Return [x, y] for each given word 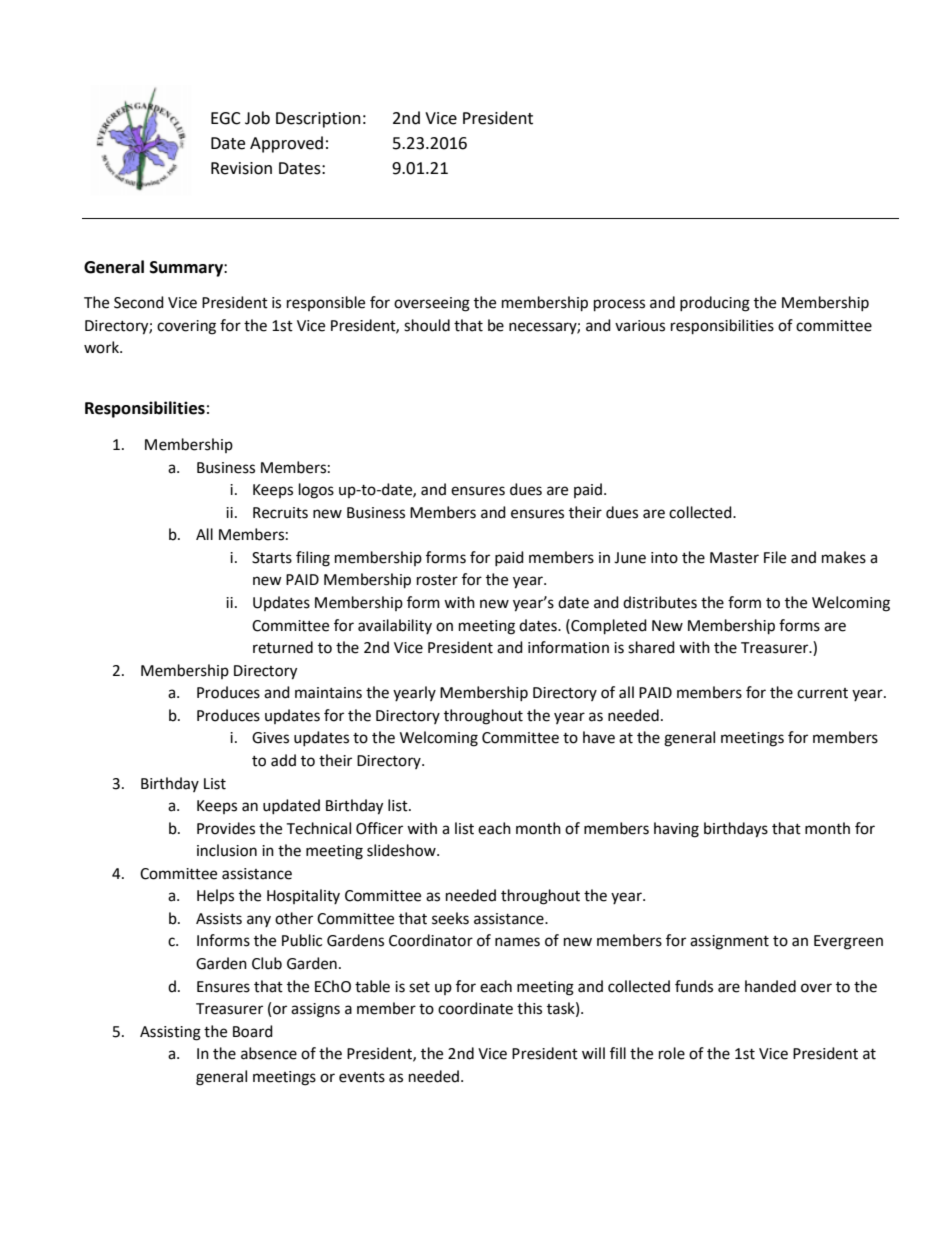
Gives [270, 738]
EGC [226, 118]
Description [318, 120]
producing [715, 304]
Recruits [280, 513]
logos [316, 491]
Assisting [170, 1033]
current [822, 693]
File [775, 557]
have [599, 737]
